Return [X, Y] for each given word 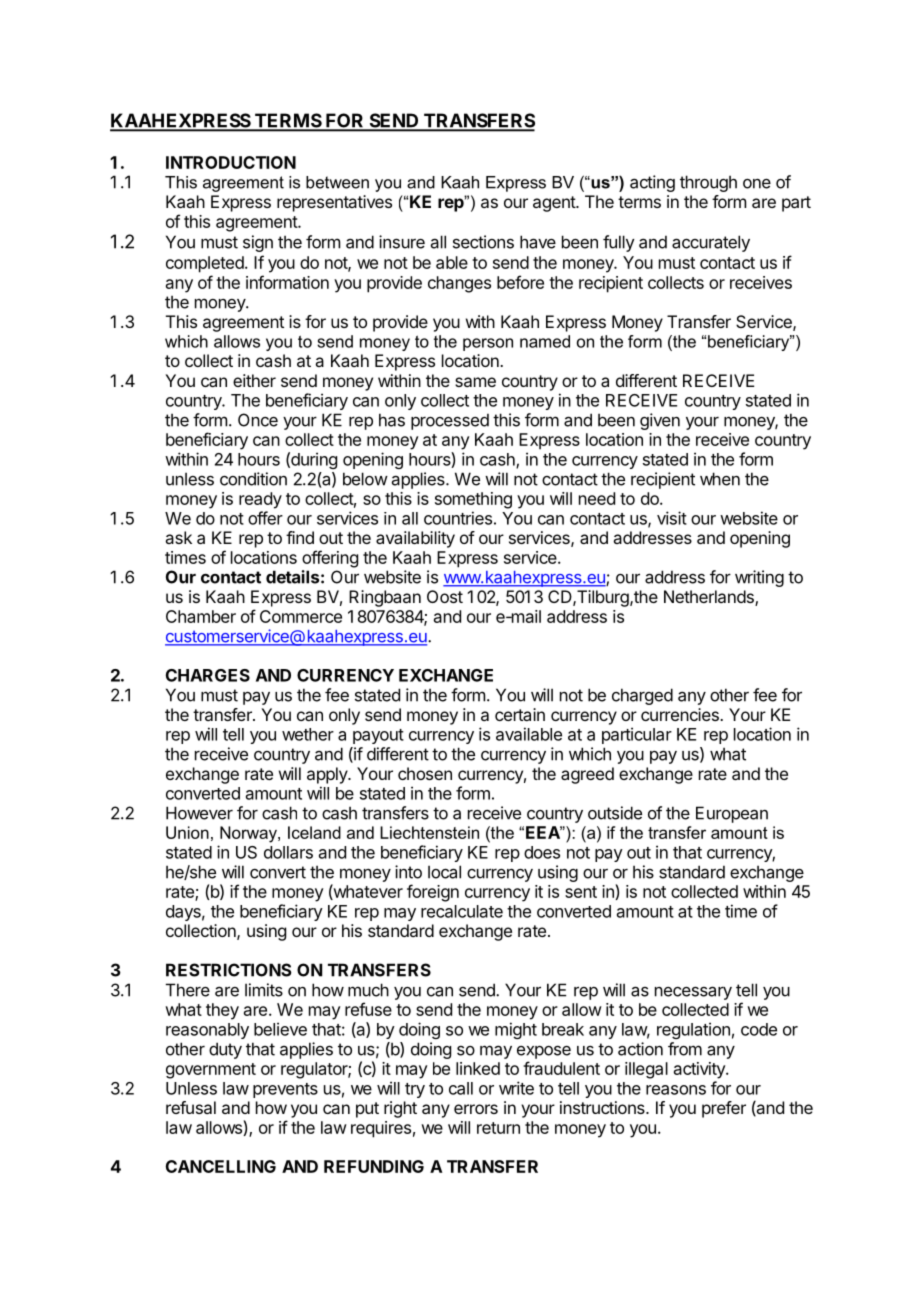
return [498, 1128]
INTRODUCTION [231, 162]
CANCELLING [221, 1166]
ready [260, 500]
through [708, 183]
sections [483, 242]
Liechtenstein [429, 832]
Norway [249, 834]
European [732, 814]
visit [672, 518]
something [473, 500]
